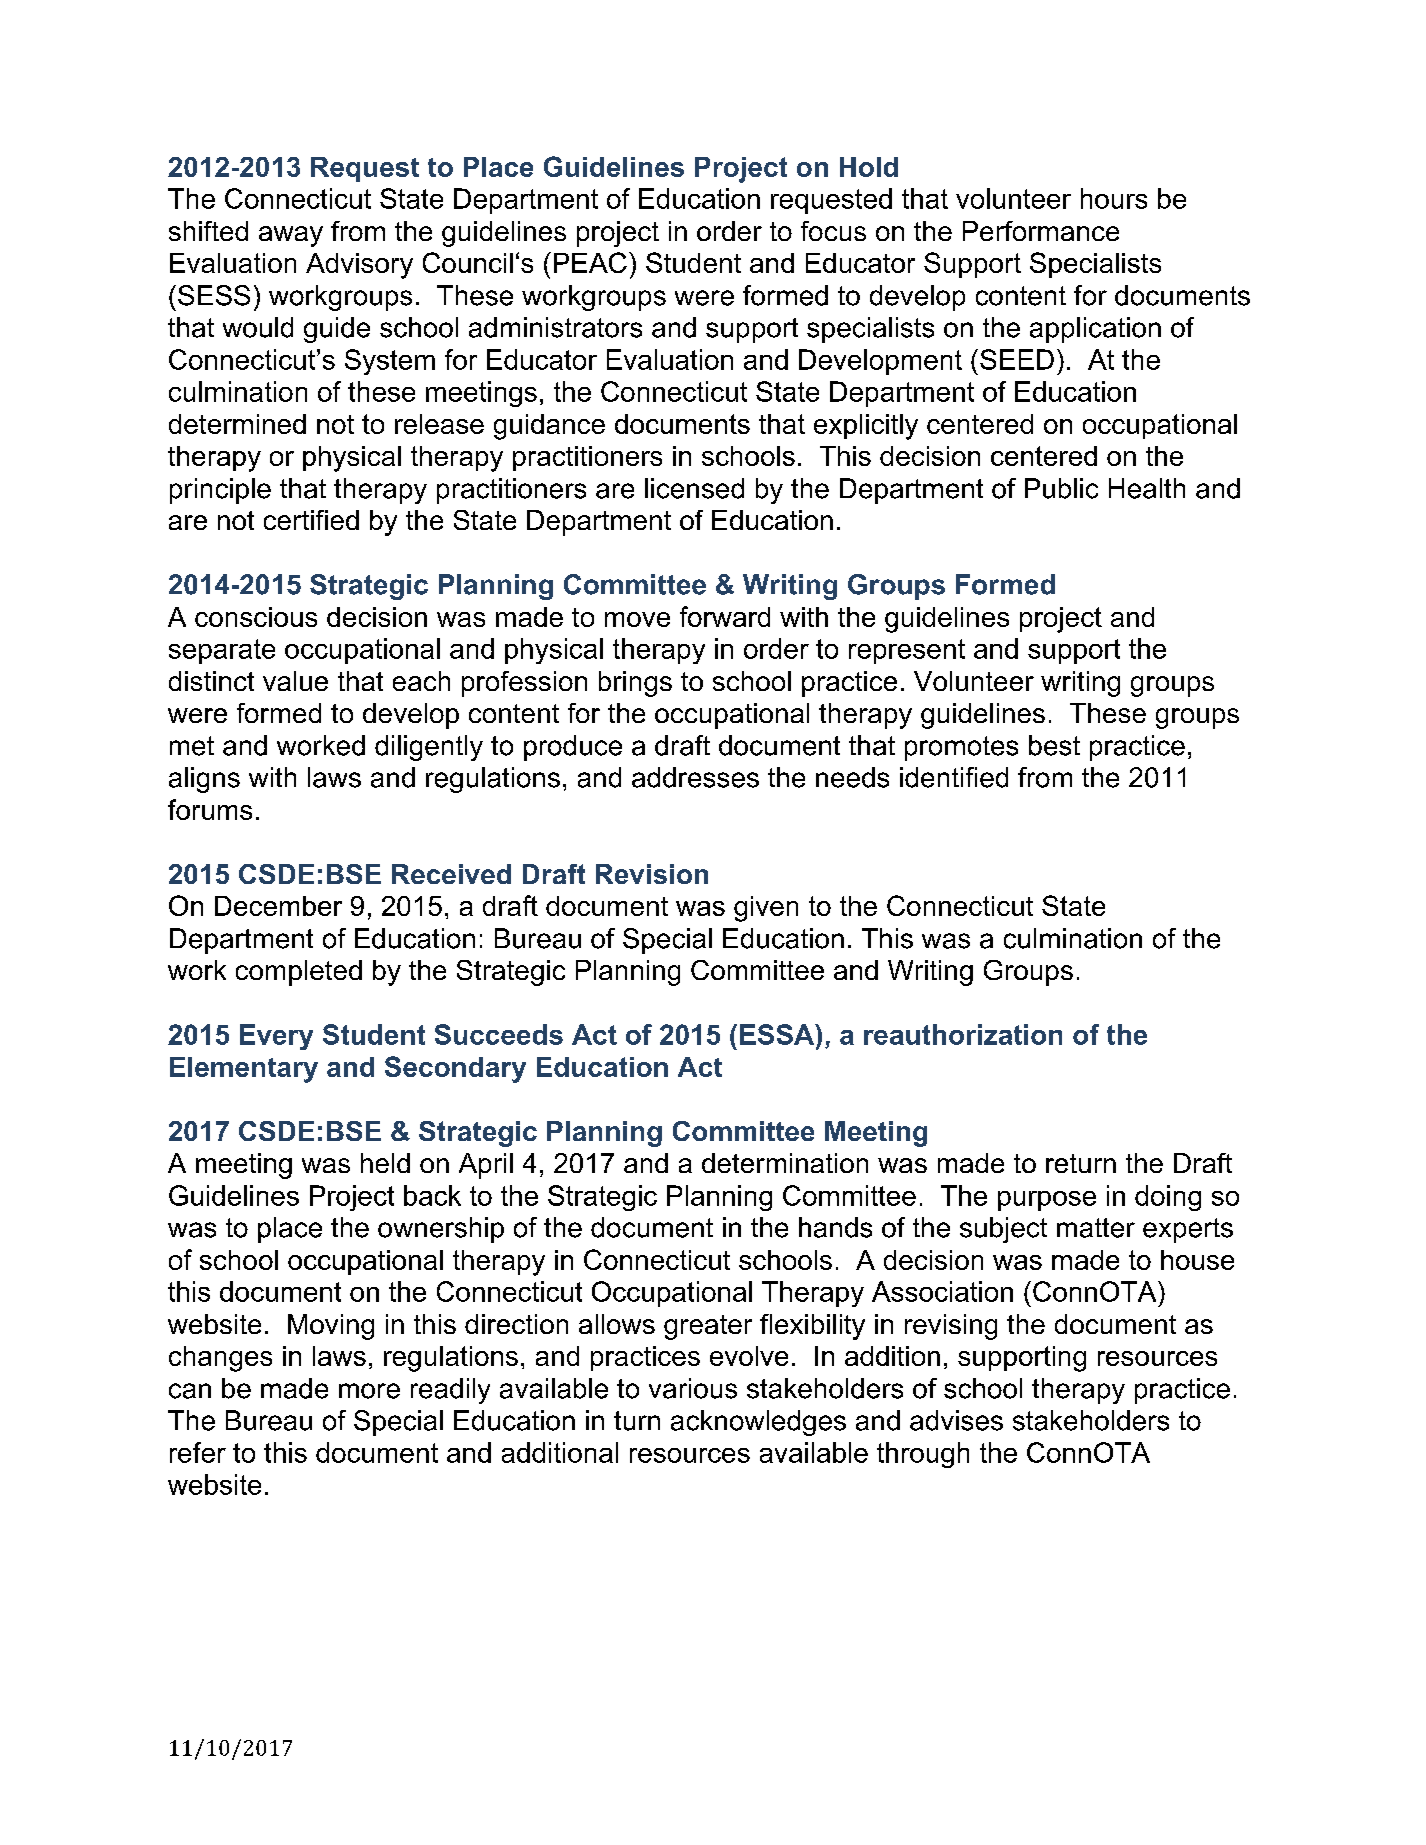 This screenshot has width=1426, height=1845. What do you see at coordinates (385, 1163) in the screenshot?
I see `held` at bounding box center [385, 1163].
